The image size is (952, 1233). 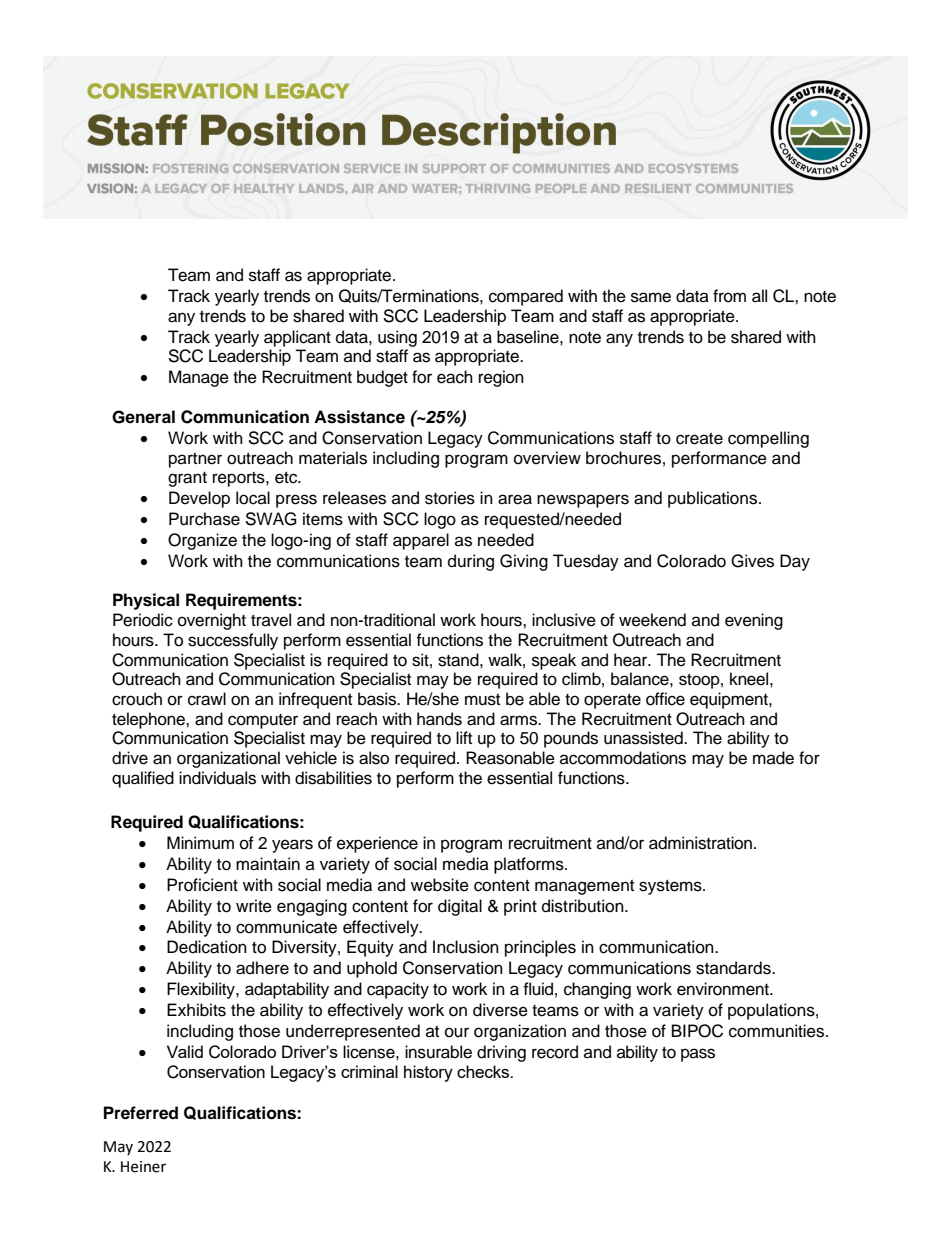 What do you see at coordinates (729, 296) in the screenshot?
I see `from` at bounding box center [729, 296].
